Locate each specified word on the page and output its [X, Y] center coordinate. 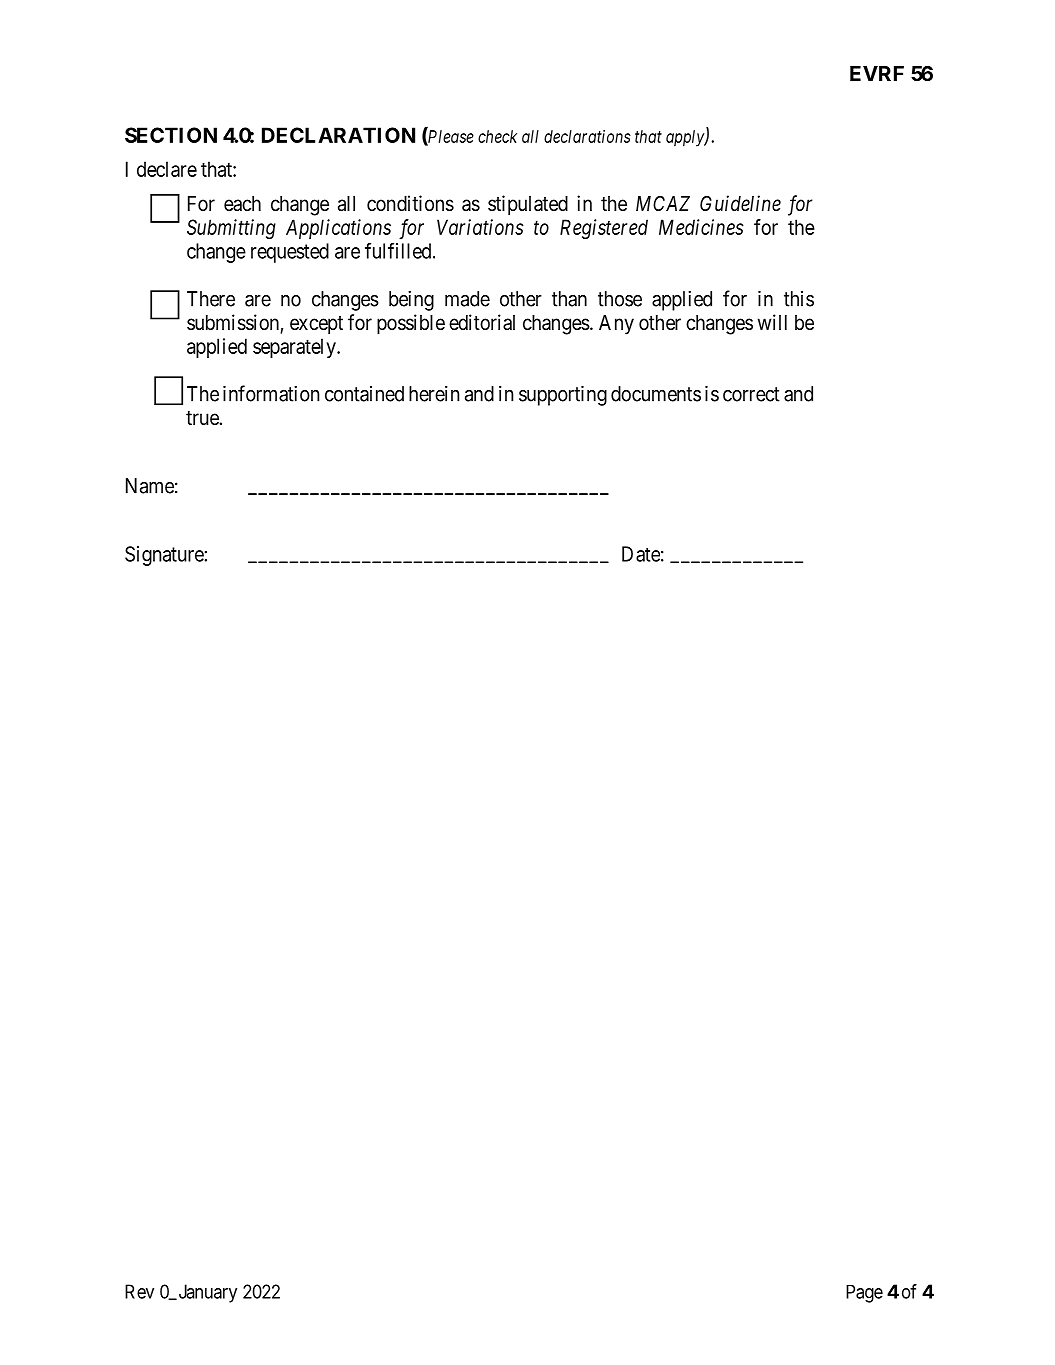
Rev [139, 1291]
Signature [165, 556]
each [242, 204]
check [497, 136]
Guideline [740, 203]
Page [864, 1294]
